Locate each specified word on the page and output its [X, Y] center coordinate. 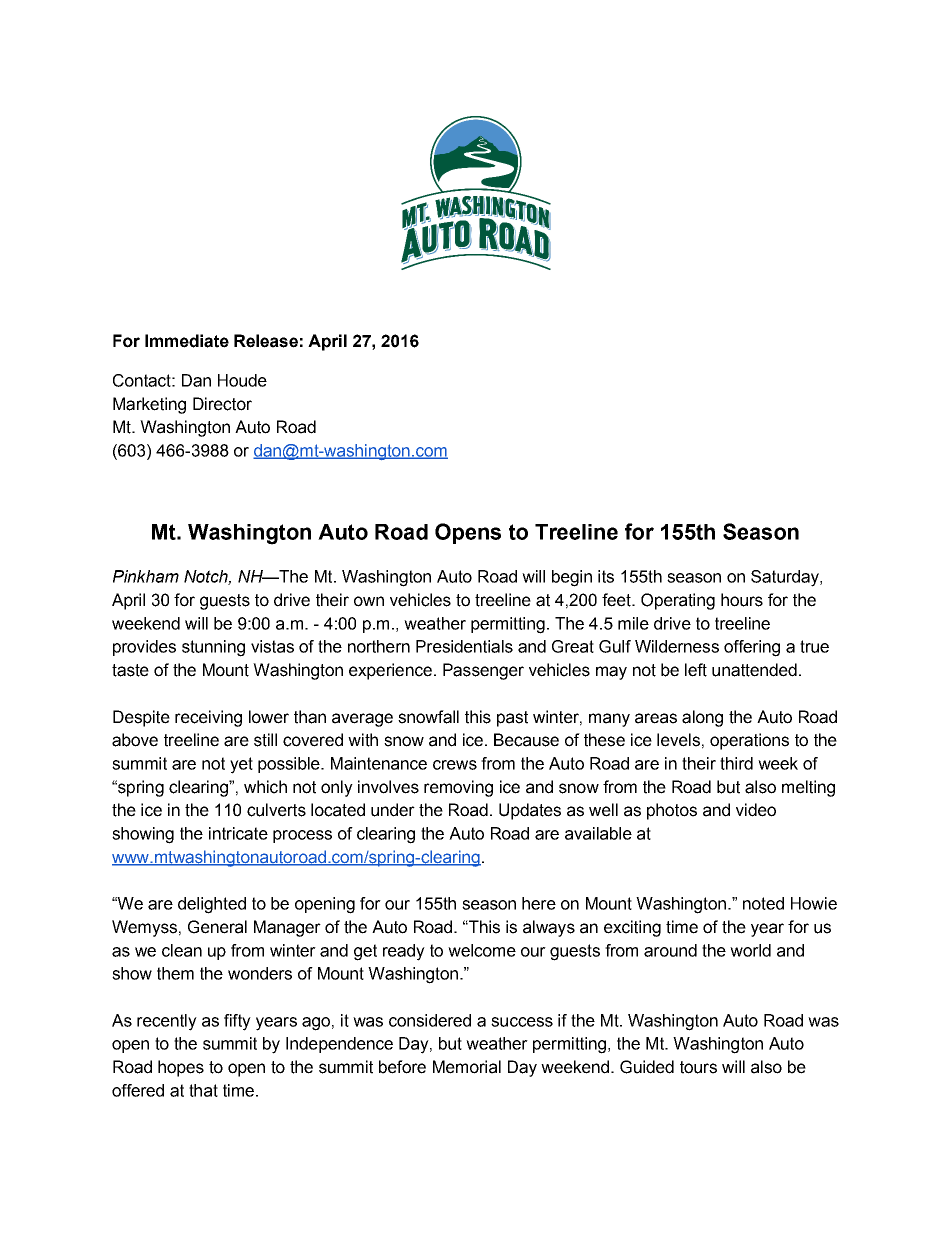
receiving [208, 718]
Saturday [786, 578]
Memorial [467, 1067]
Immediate [187, 341]
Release [266, 341]
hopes [181, 1068]
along [702, 718]
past [512, 719]
